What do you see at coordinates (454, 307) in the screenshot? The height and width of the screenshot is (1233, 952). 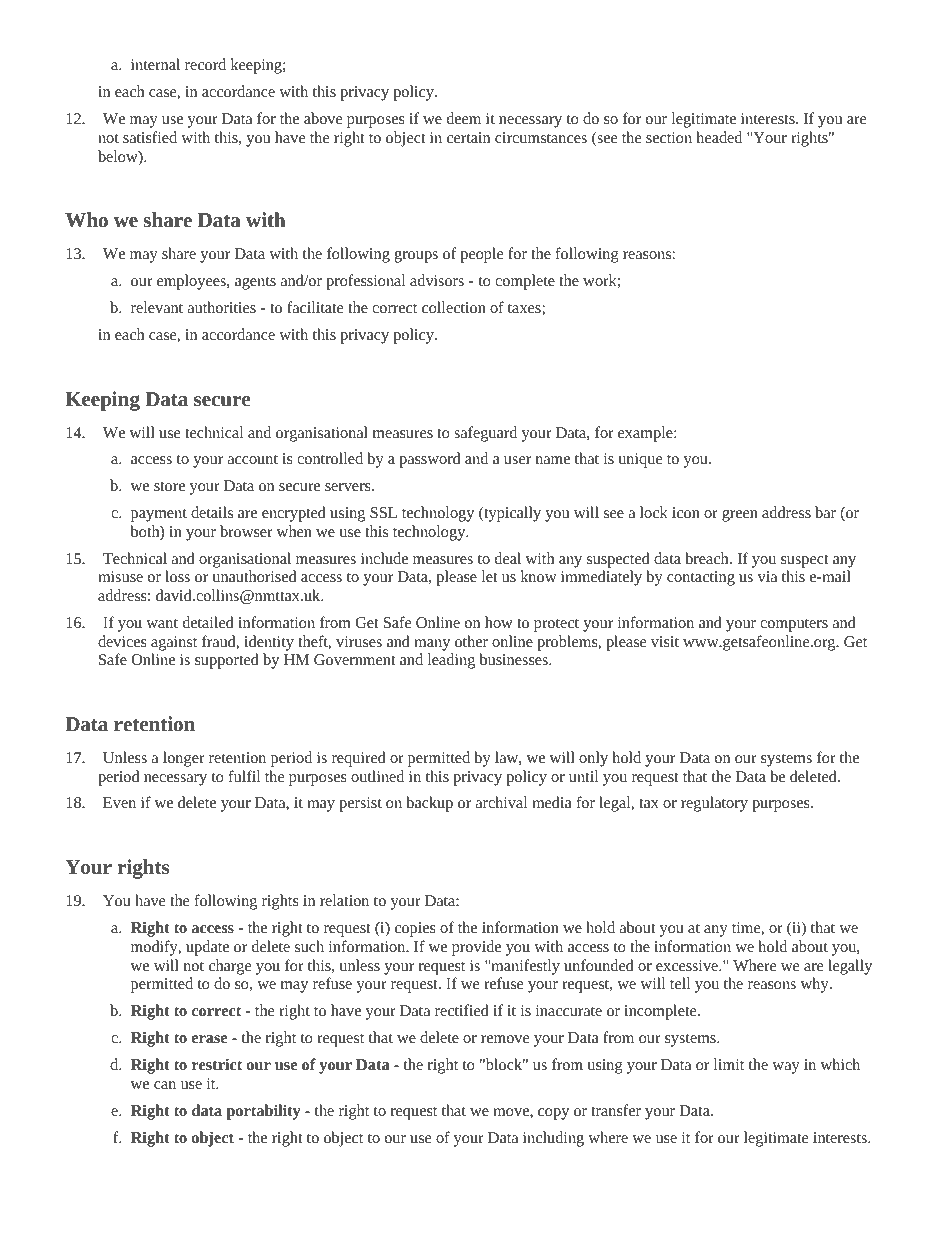 I see `collection` at bounding box center [454, 307].
